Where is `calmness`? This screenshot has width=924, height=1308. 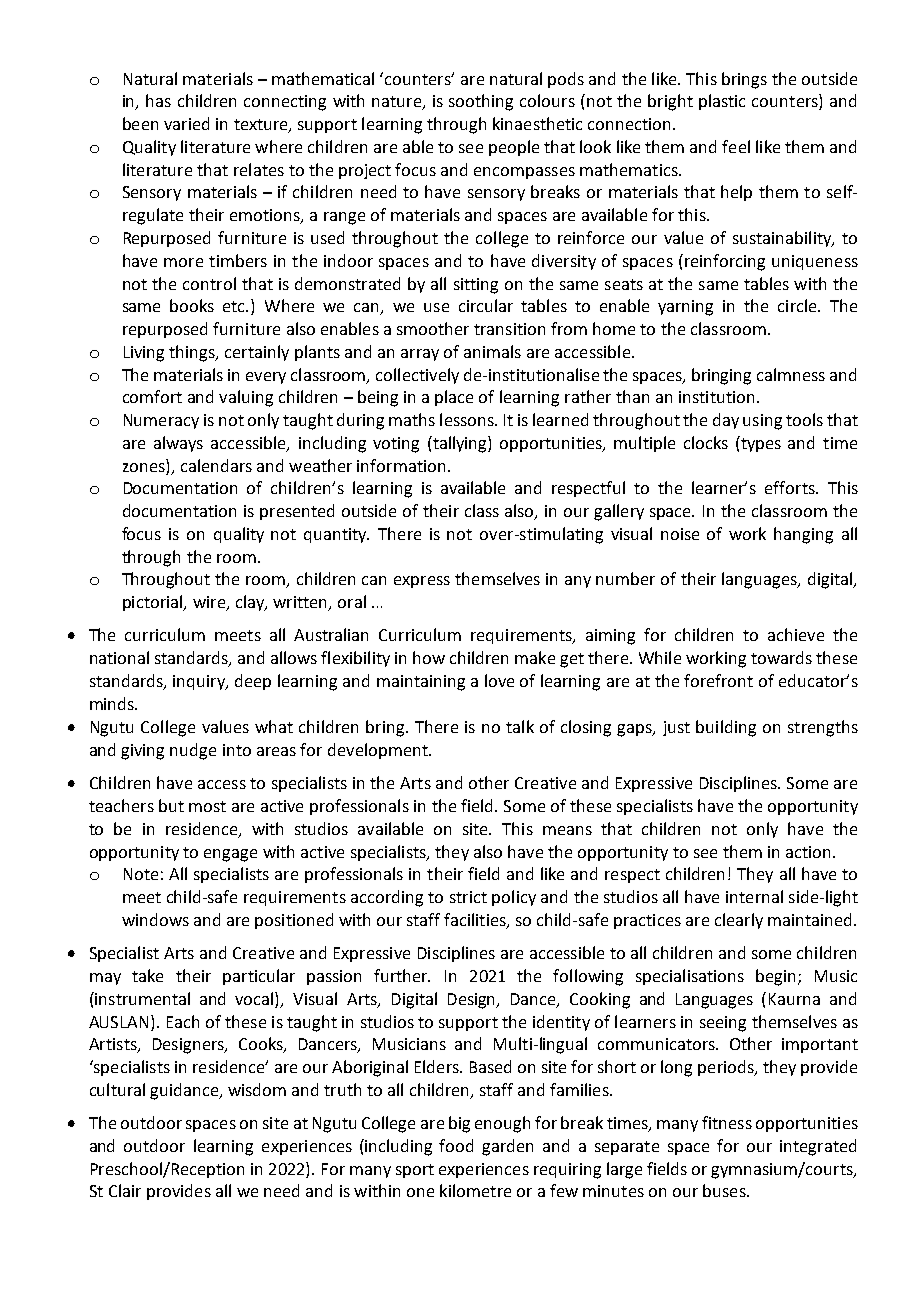 calmness is located at coordinates (791, 374).
